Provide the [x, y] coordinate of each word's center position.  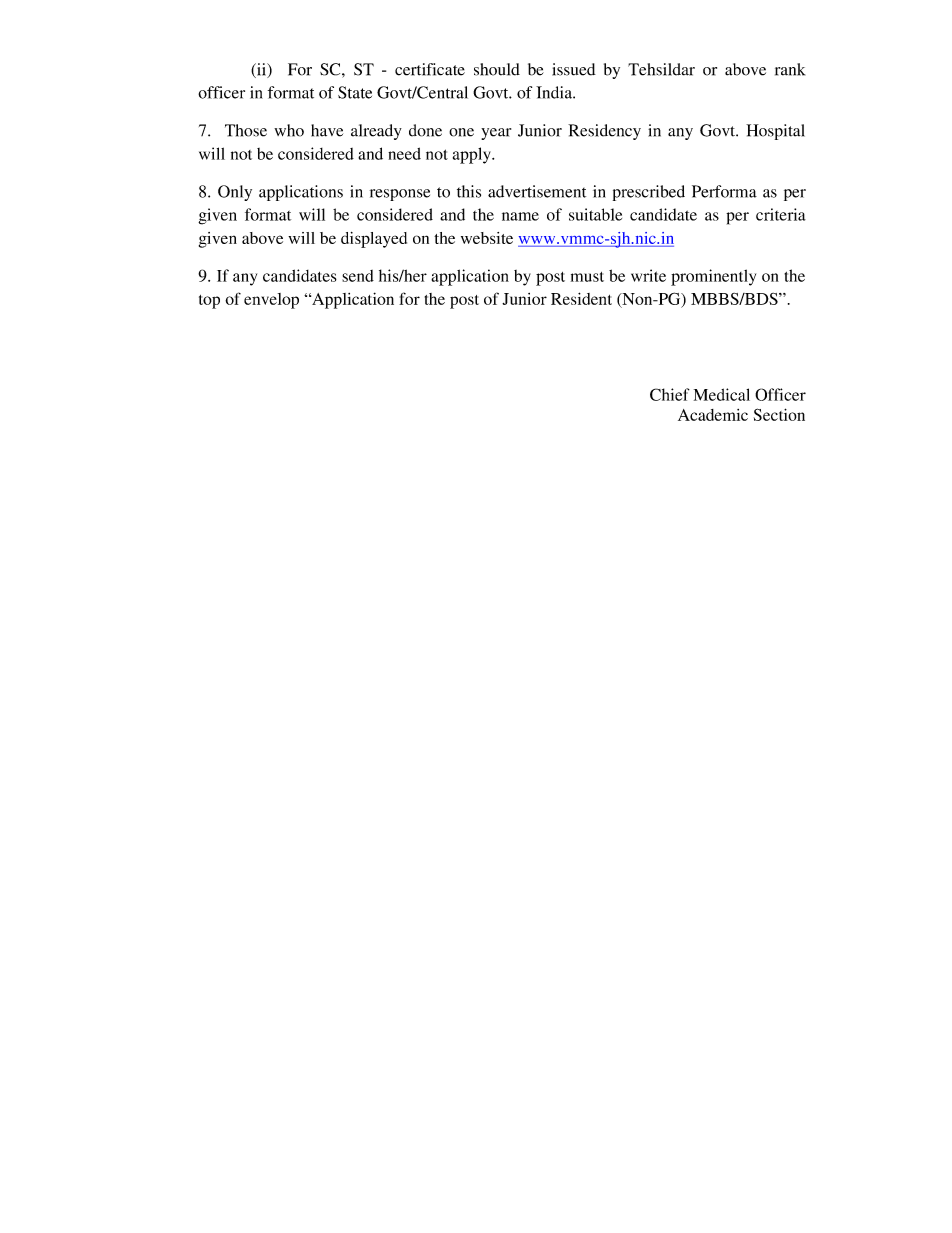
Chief [670, 394]
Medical [722, 394]
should [497, 69]
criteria [781, 214]
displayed [374, 240]
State [355, 92]
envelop [271, 301]
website [487, 238]
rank [790, 69]
